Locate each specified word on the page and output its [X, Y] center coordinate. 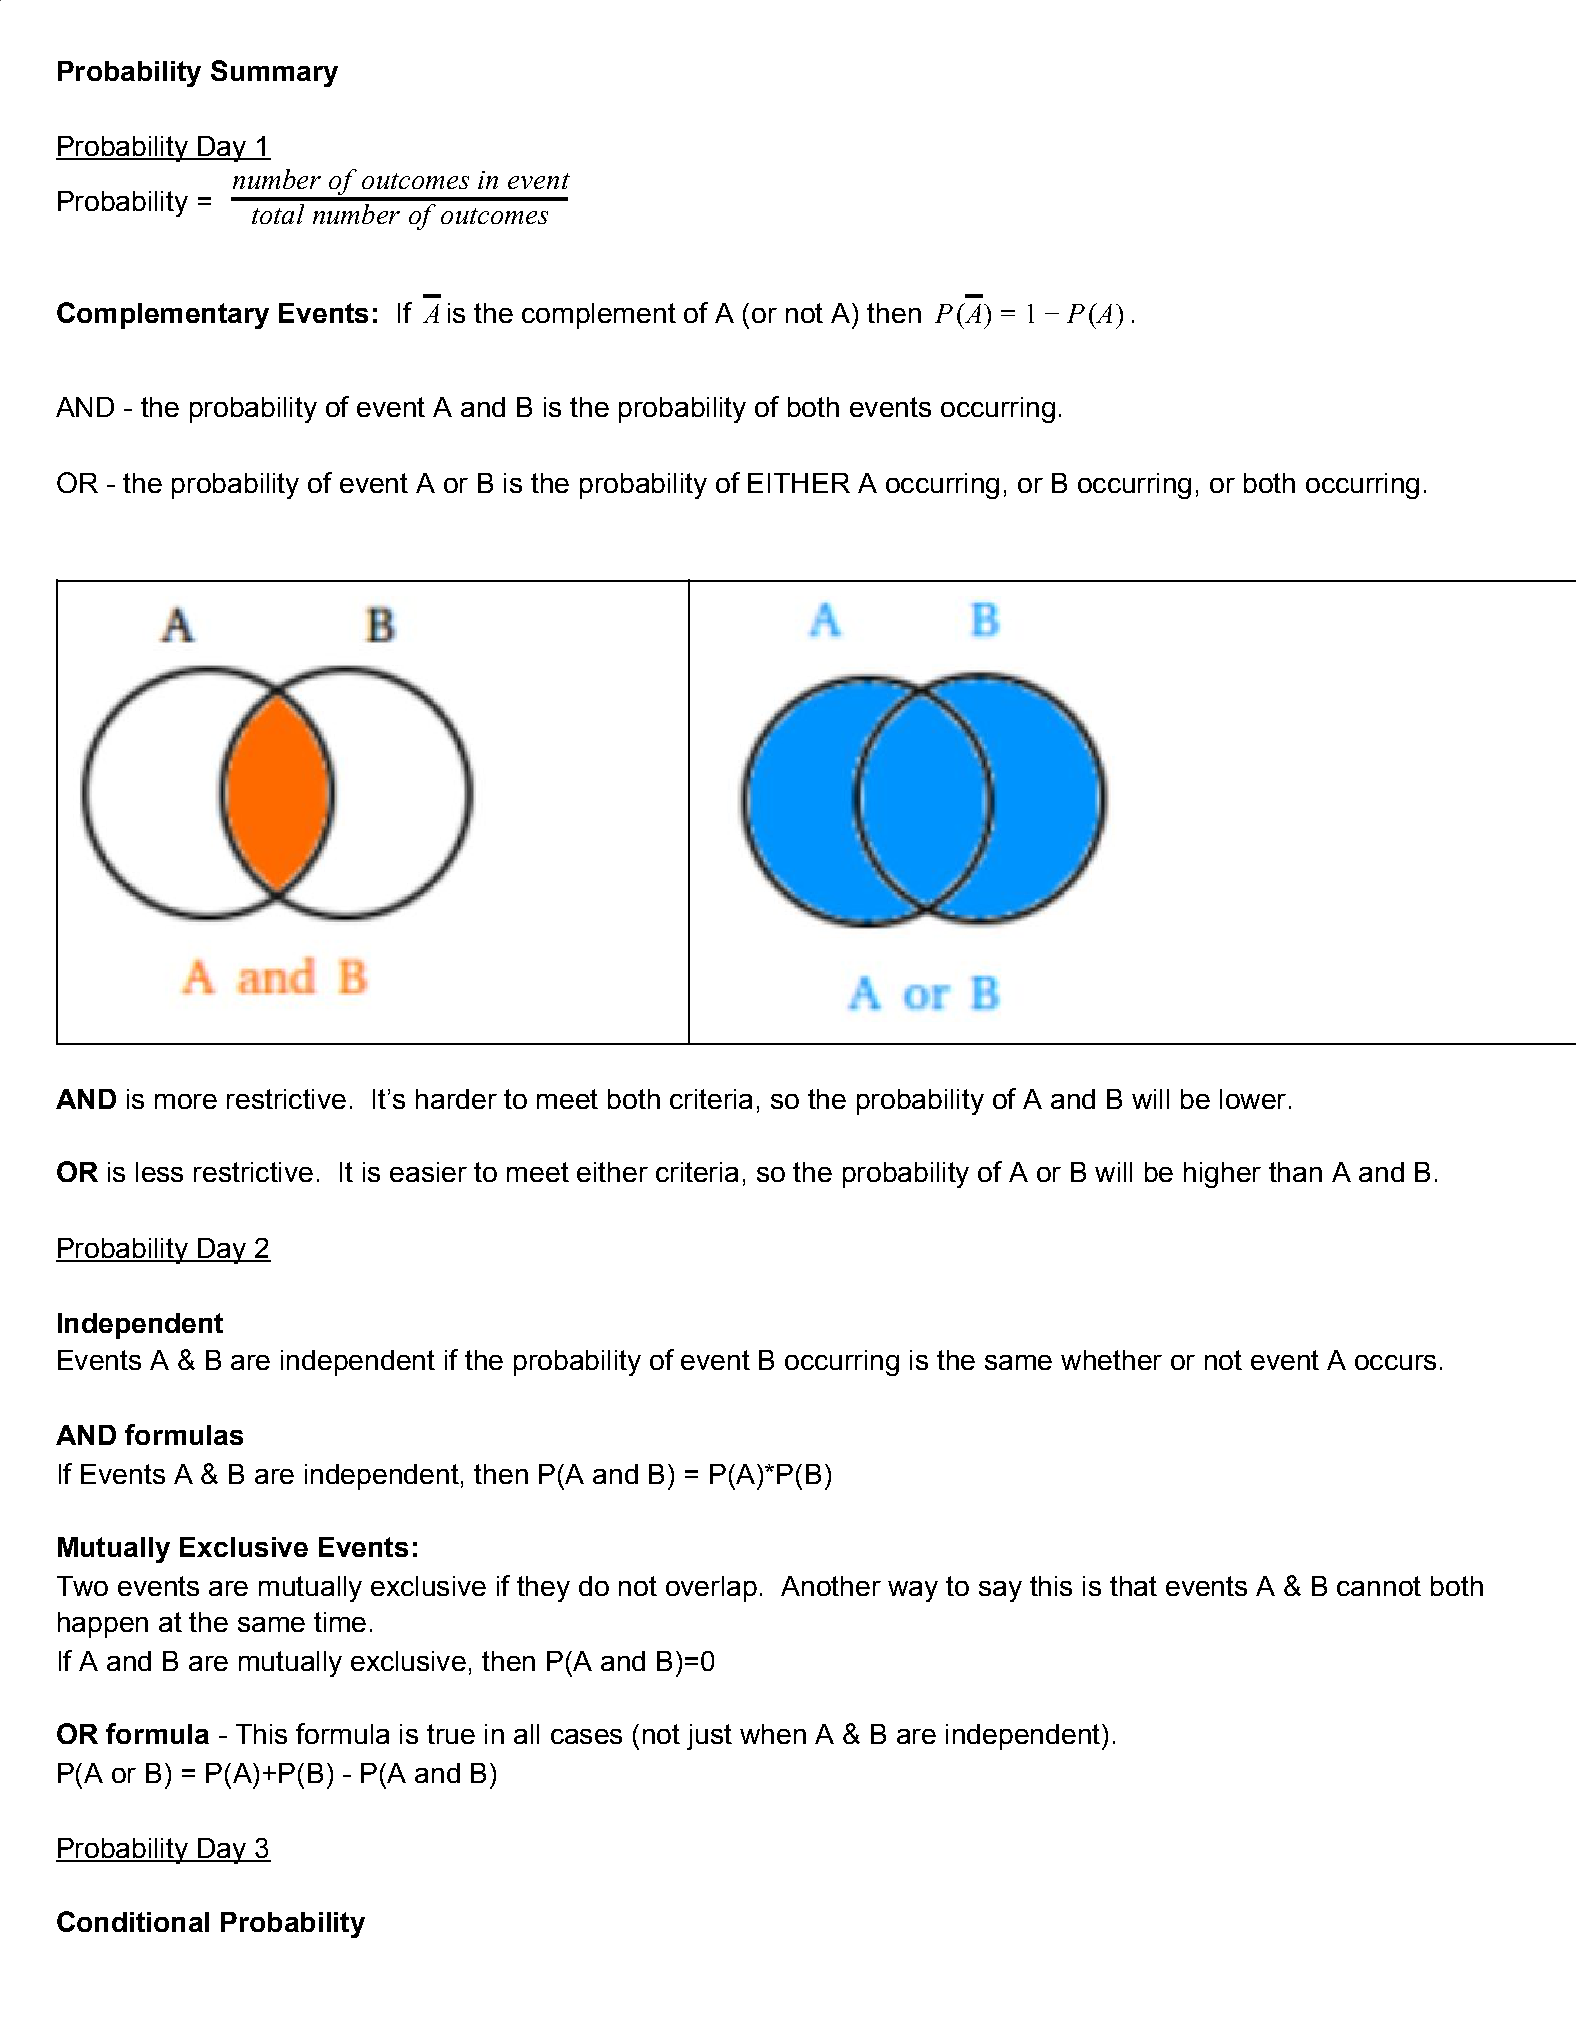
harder [456, 1099]
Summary [274, 73]
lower [1253, 1099]
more [186, 1101]
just [709, 1737]
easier [428, 1172]
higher [1222, 1175]
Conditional [133, 1921]
